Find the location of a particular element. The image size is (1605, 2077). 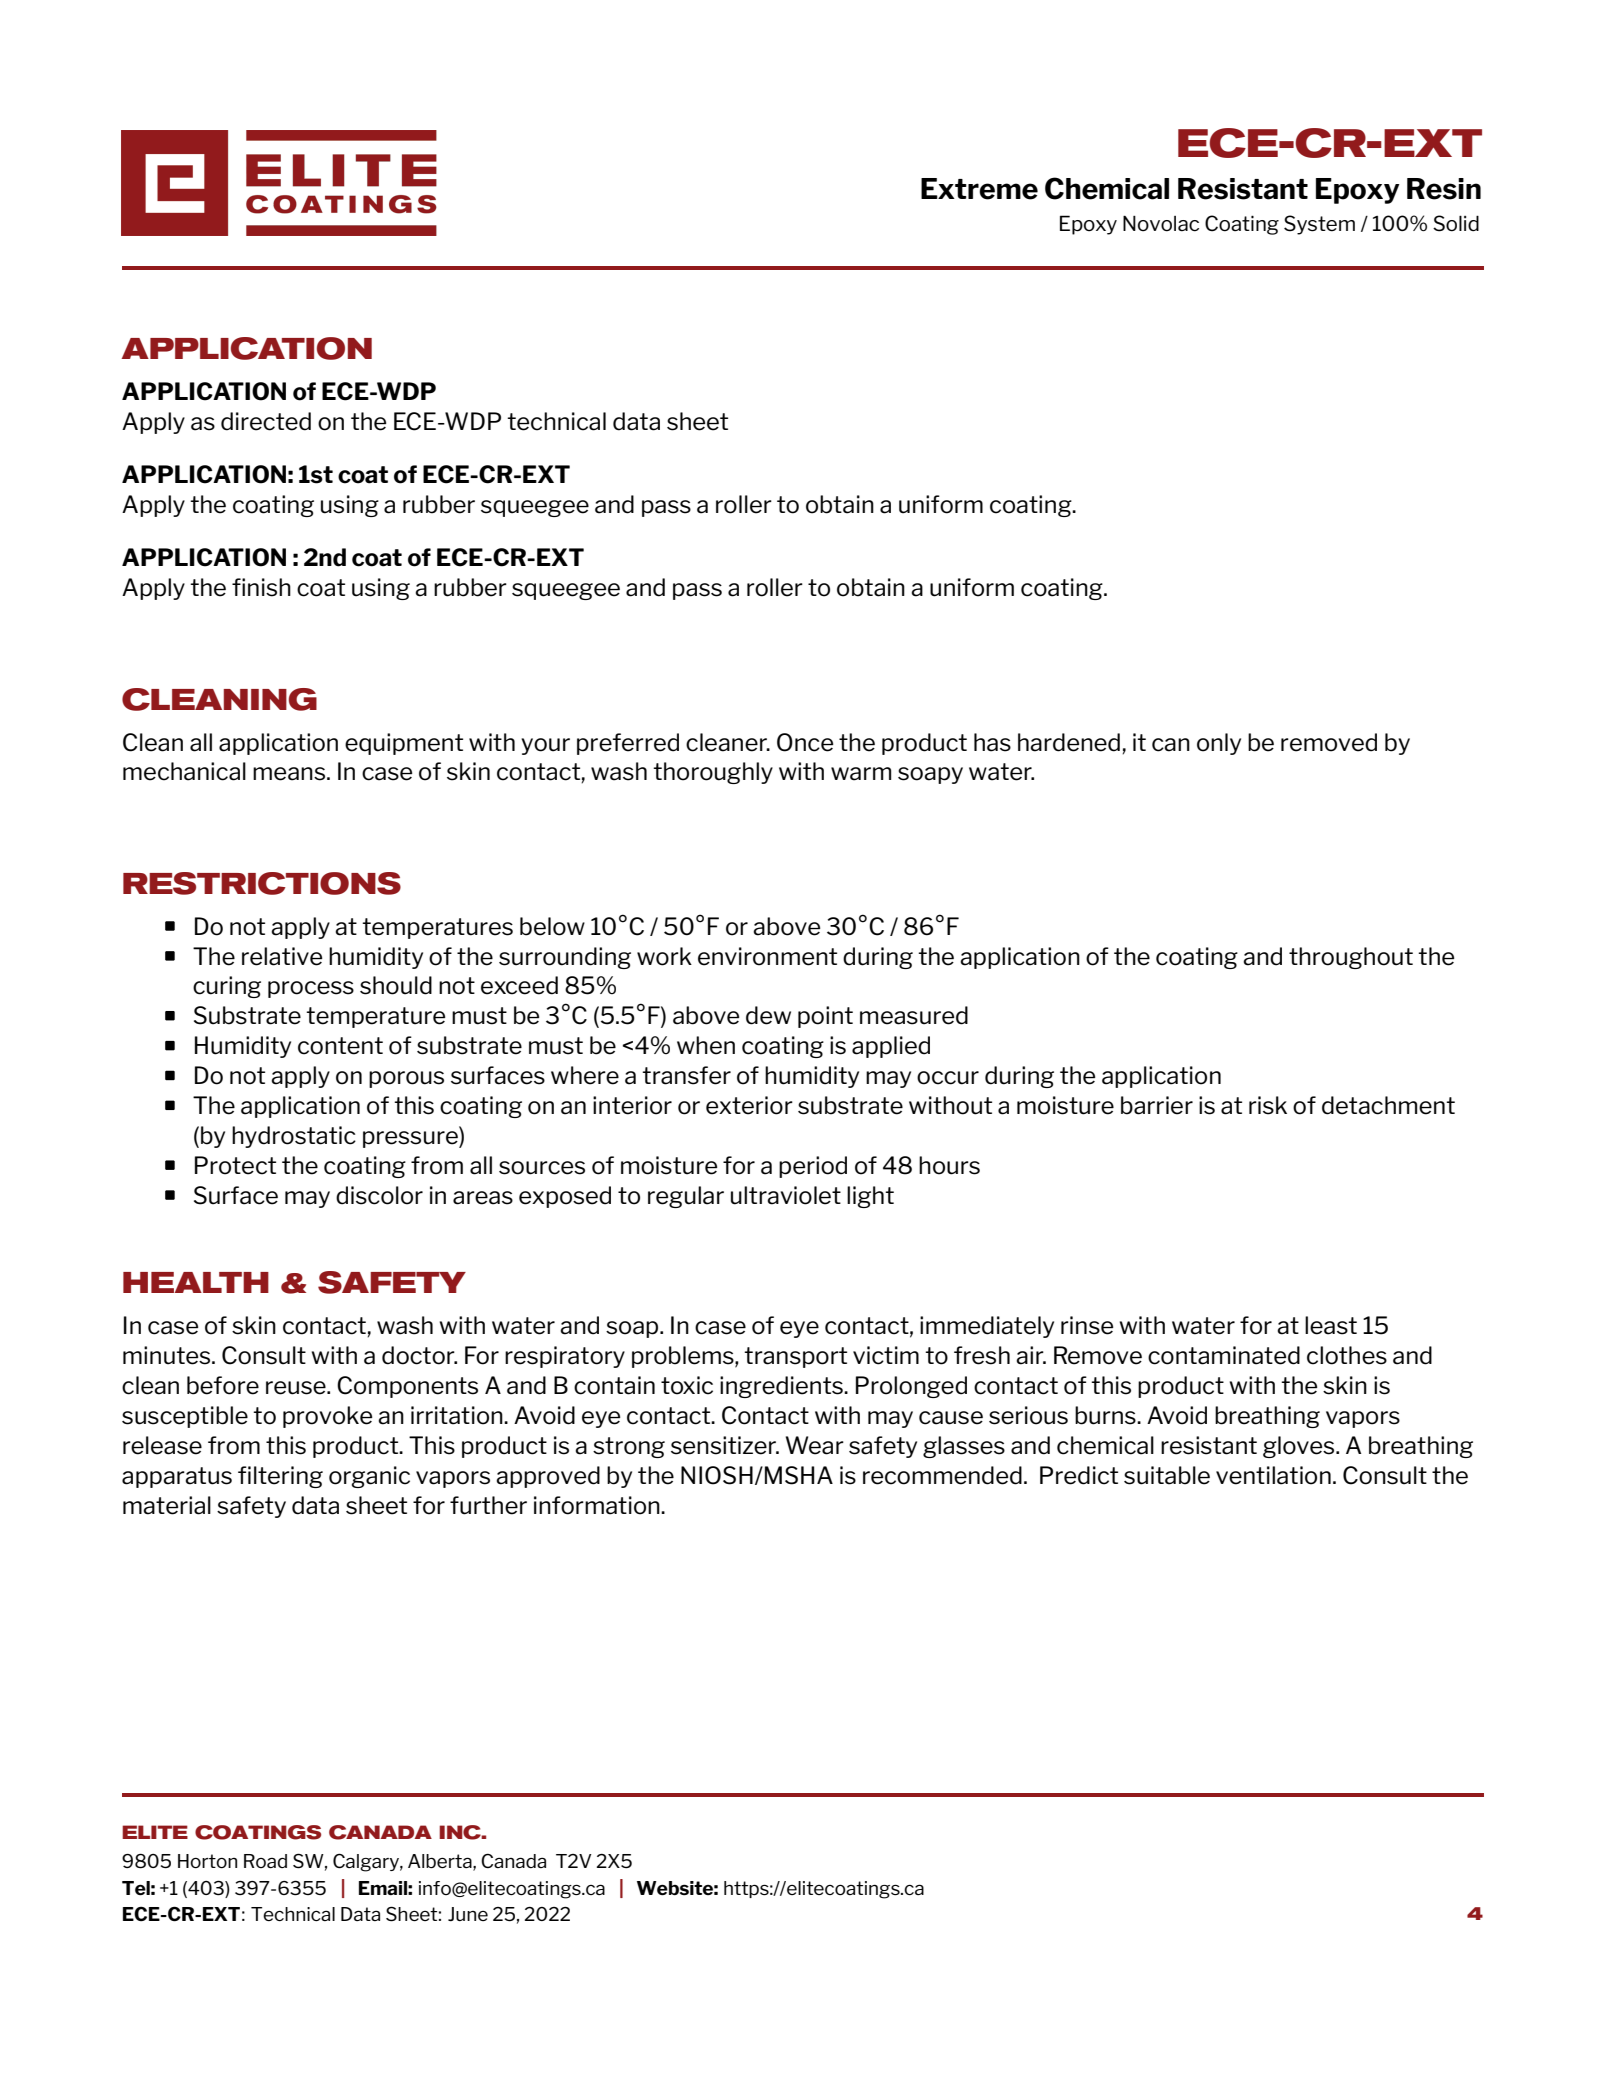

transport is located at coordinates (795, 1357).
